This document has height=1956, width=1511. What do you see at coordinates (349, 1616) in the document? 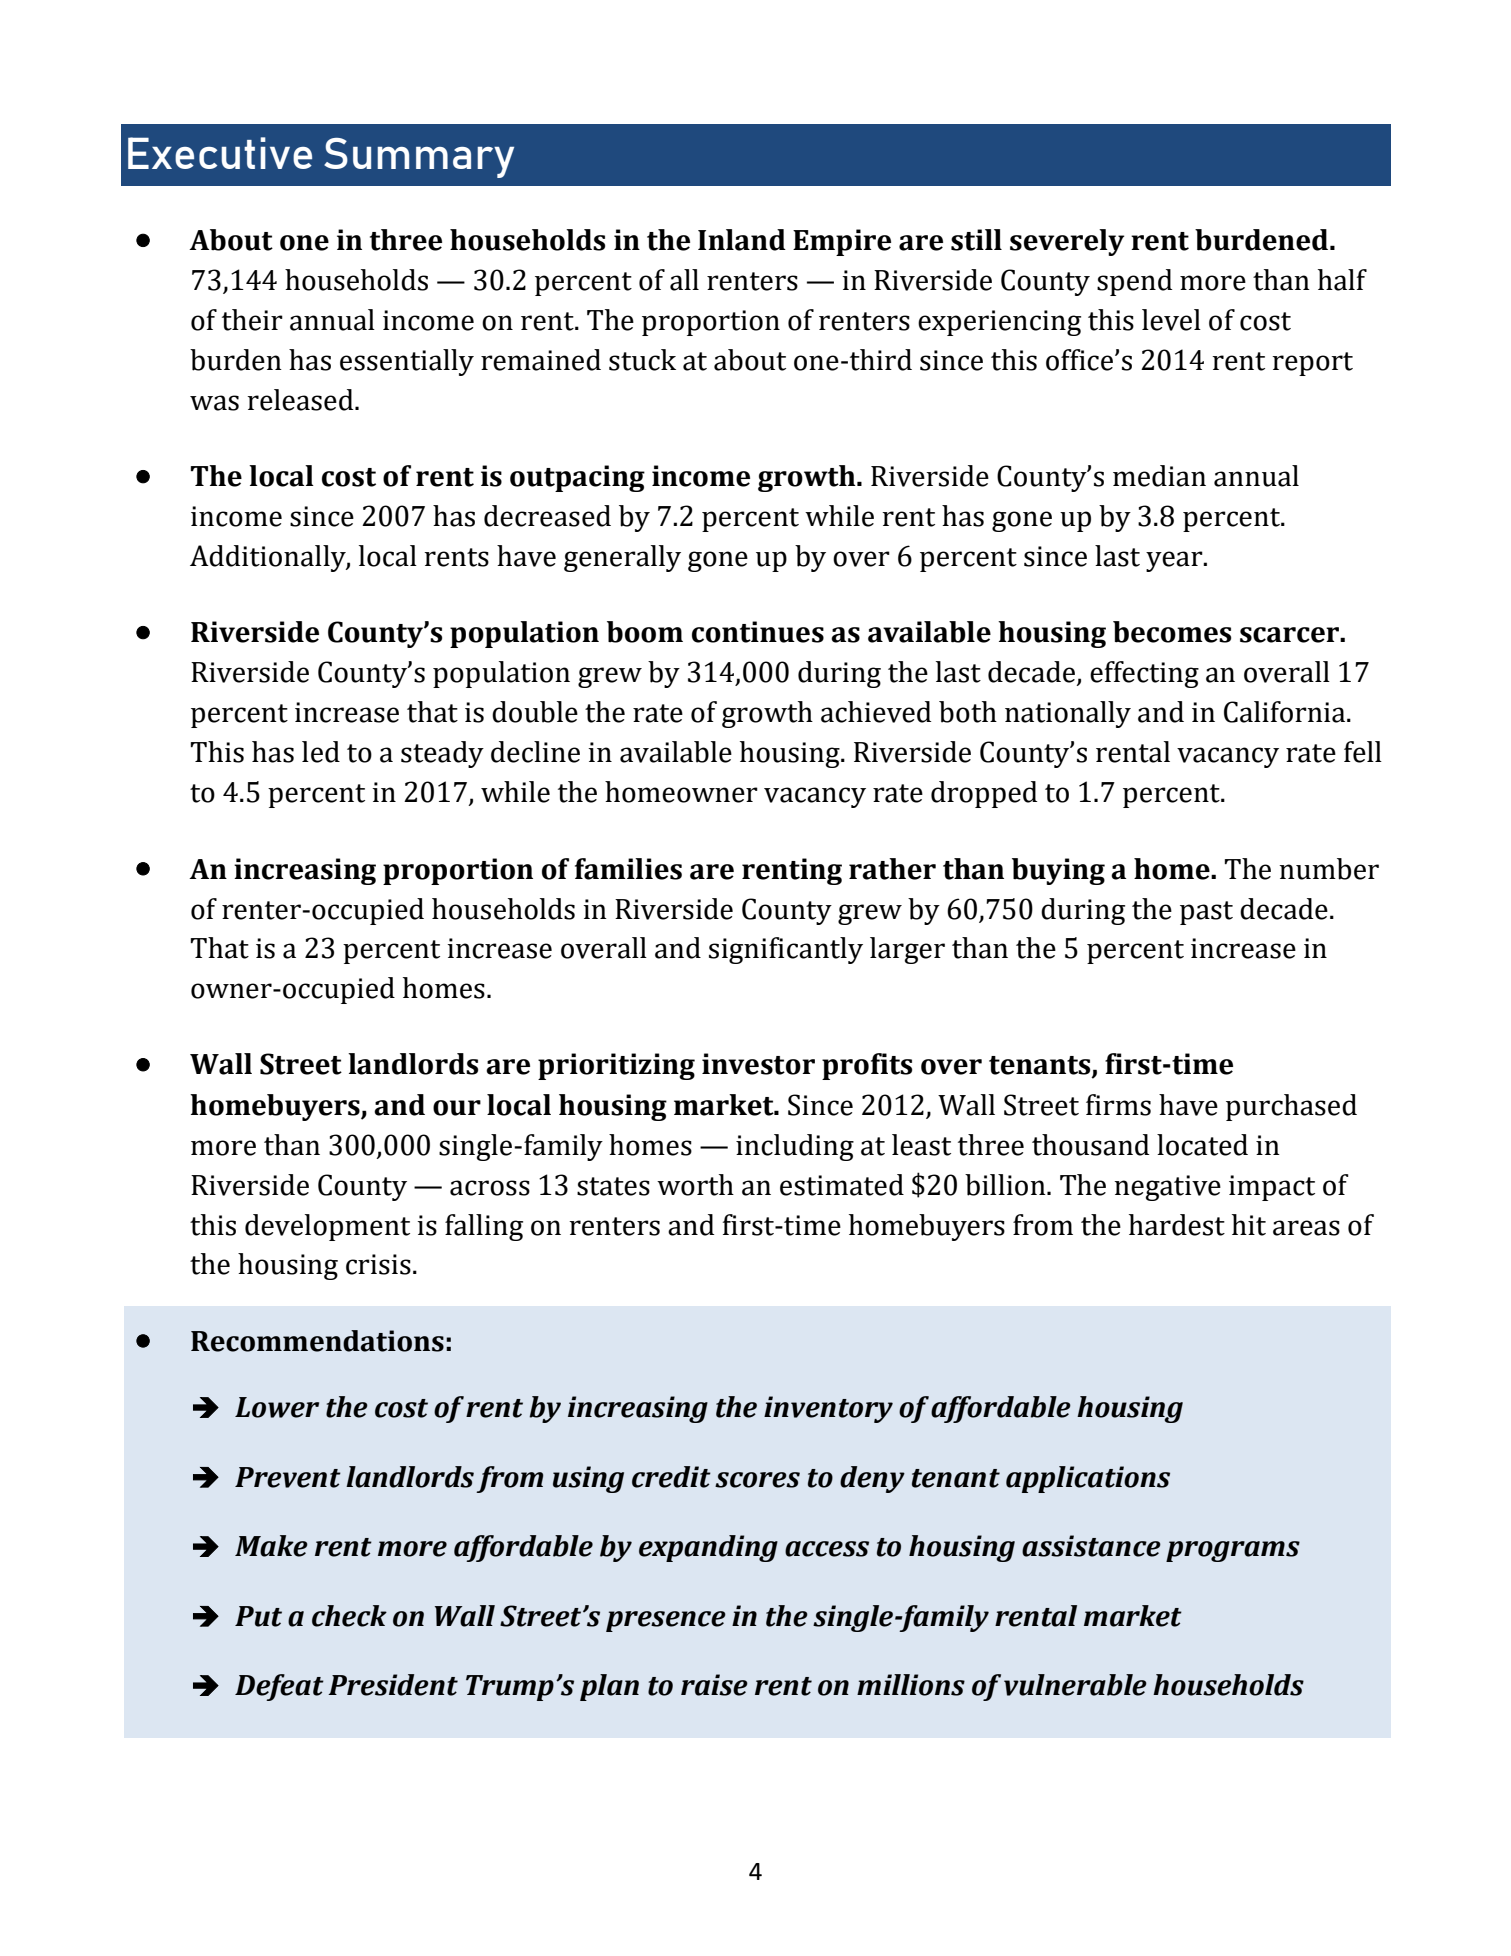
I see `check` at bounding box center [349, 1616].
